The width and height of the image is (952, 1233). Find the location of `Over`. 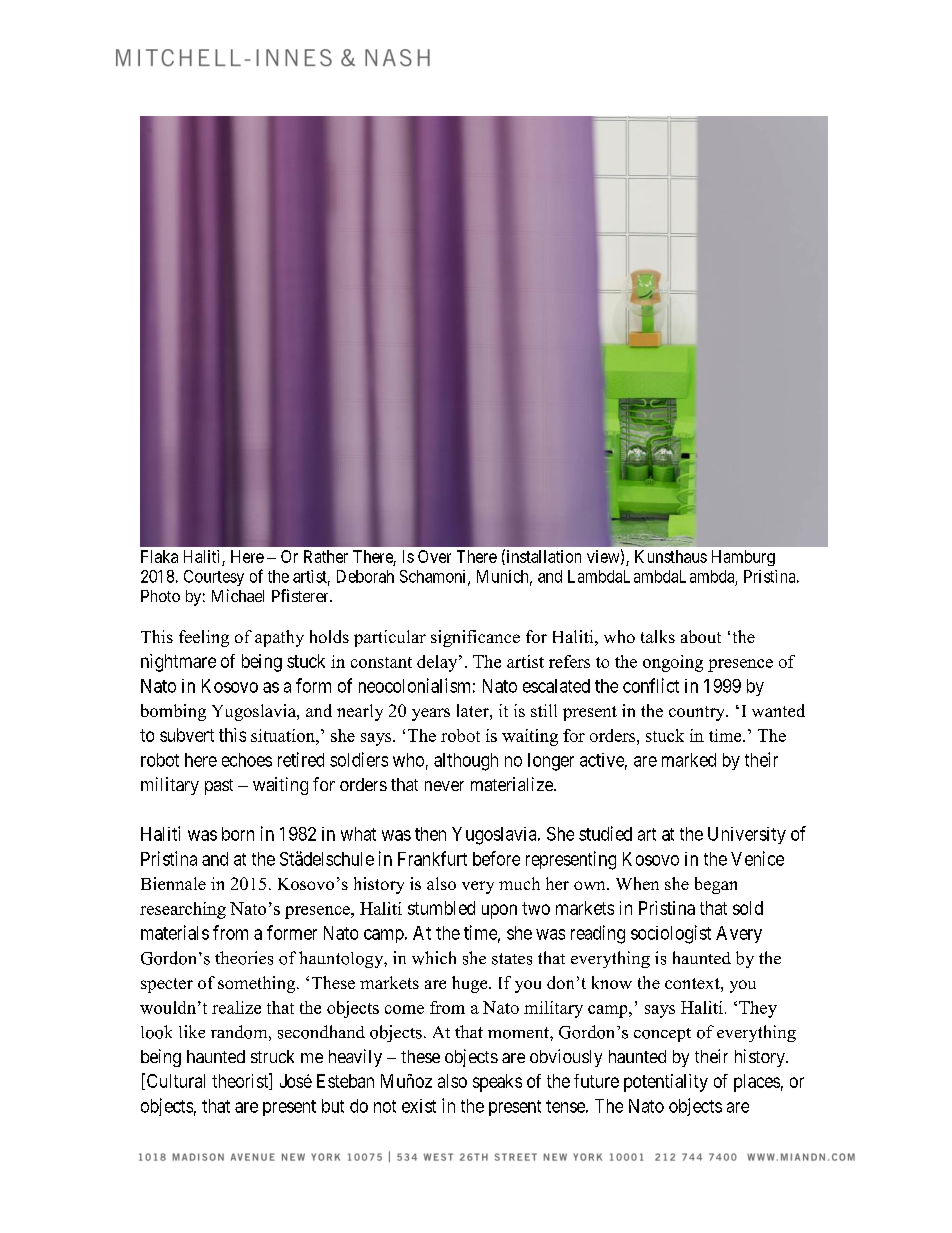

Over is located at coordinates (434, 556).
